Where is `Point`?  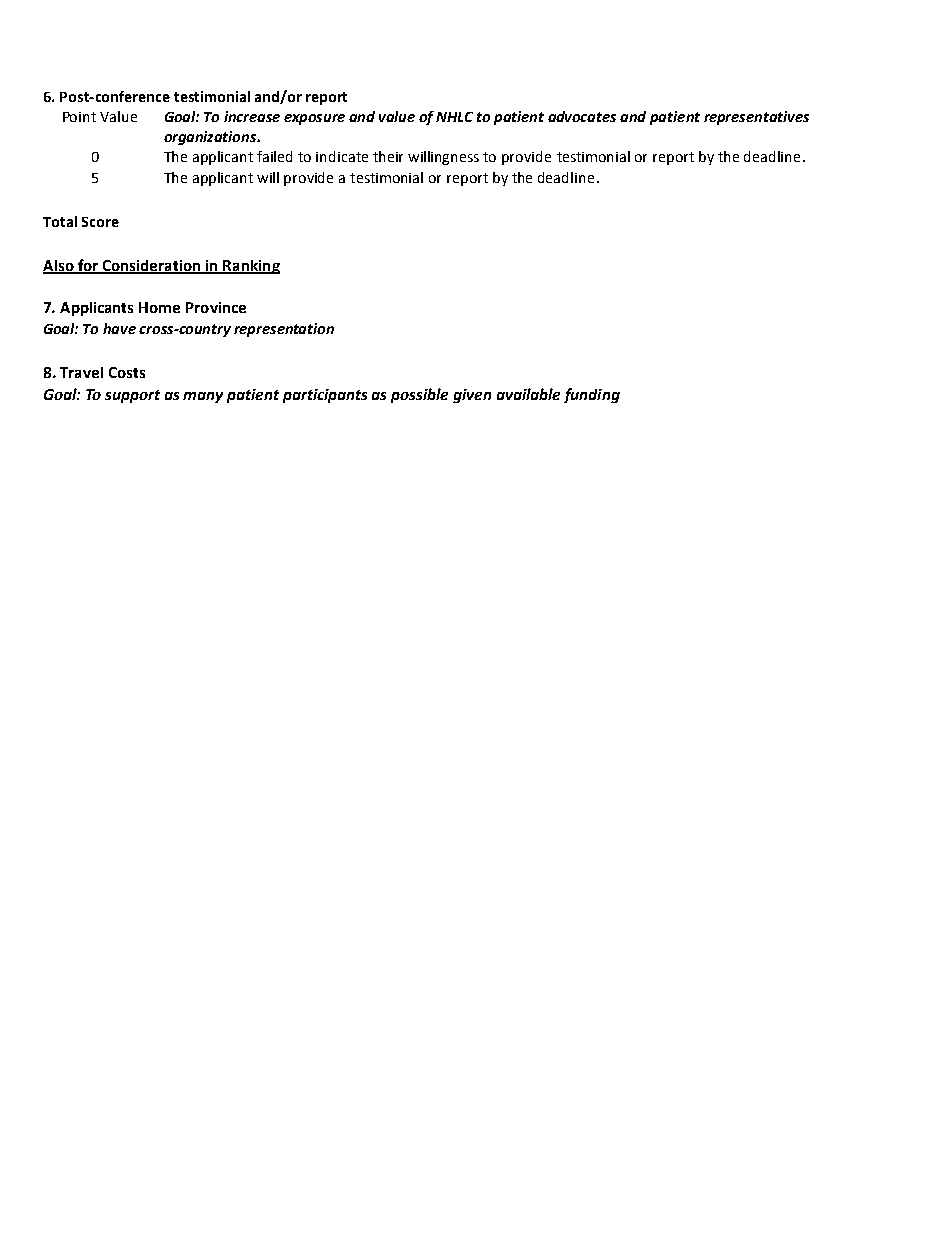
Point is located at coordinates (79, 117).
